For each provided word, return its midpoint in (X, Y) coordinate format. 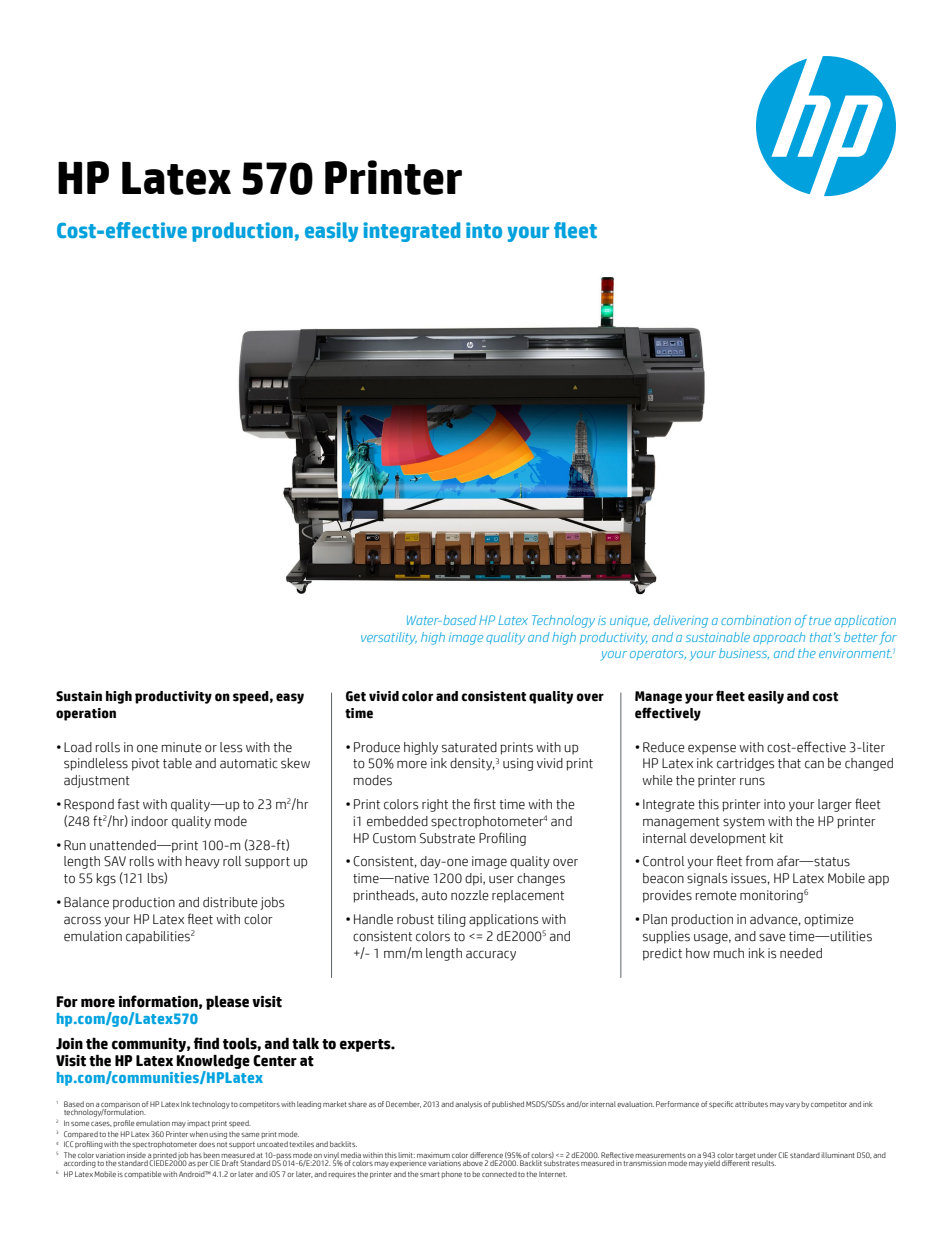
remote (716, 896)
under (767, 1155)
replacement (528, 896)
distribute (230, 902)
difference (486, 1155)
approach (779, 638)
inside (136, 1155)
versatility (389, 638)
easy (290, 698)
